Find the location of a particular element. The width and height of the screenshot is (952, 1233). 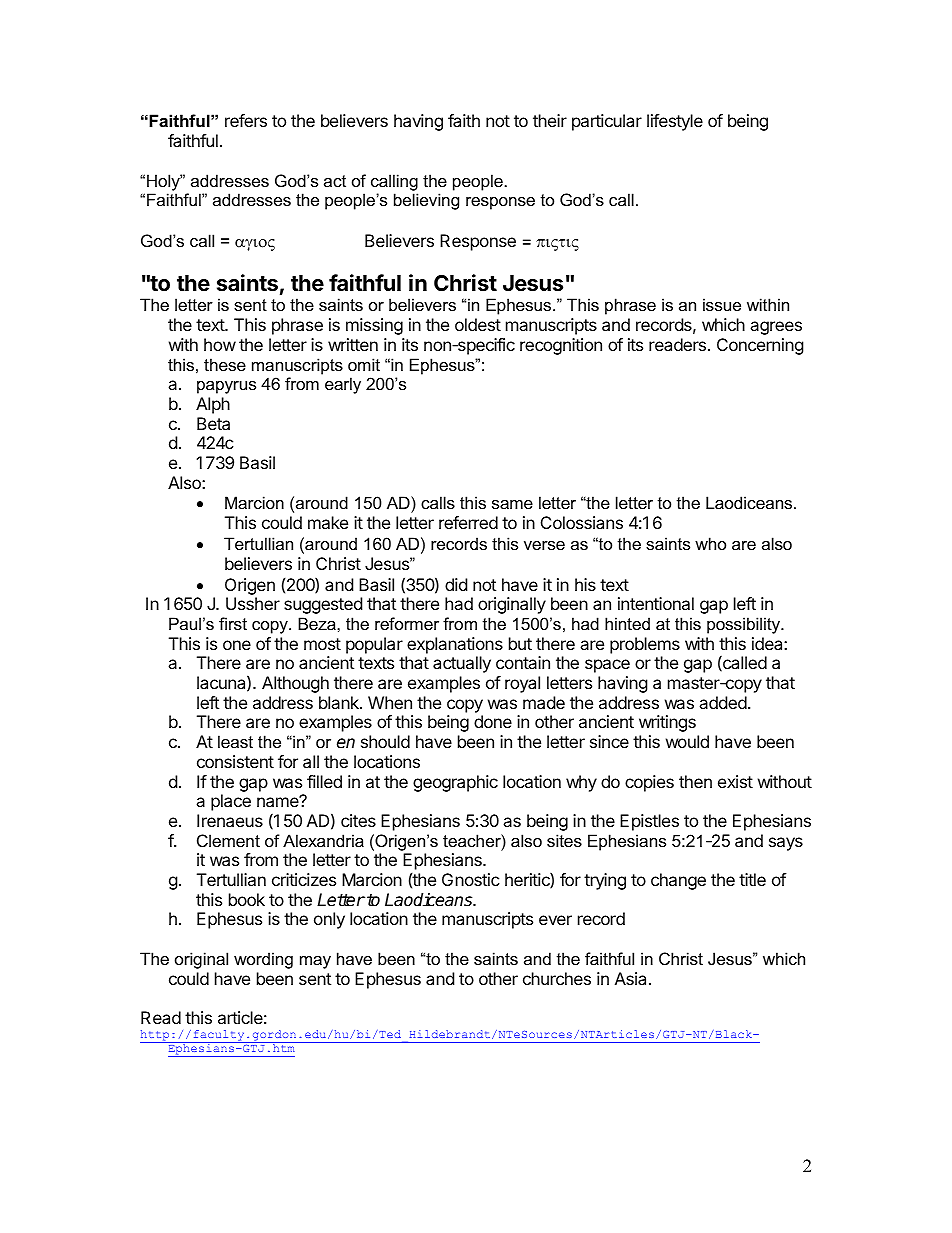

make is located at coordinates (328, 522).
